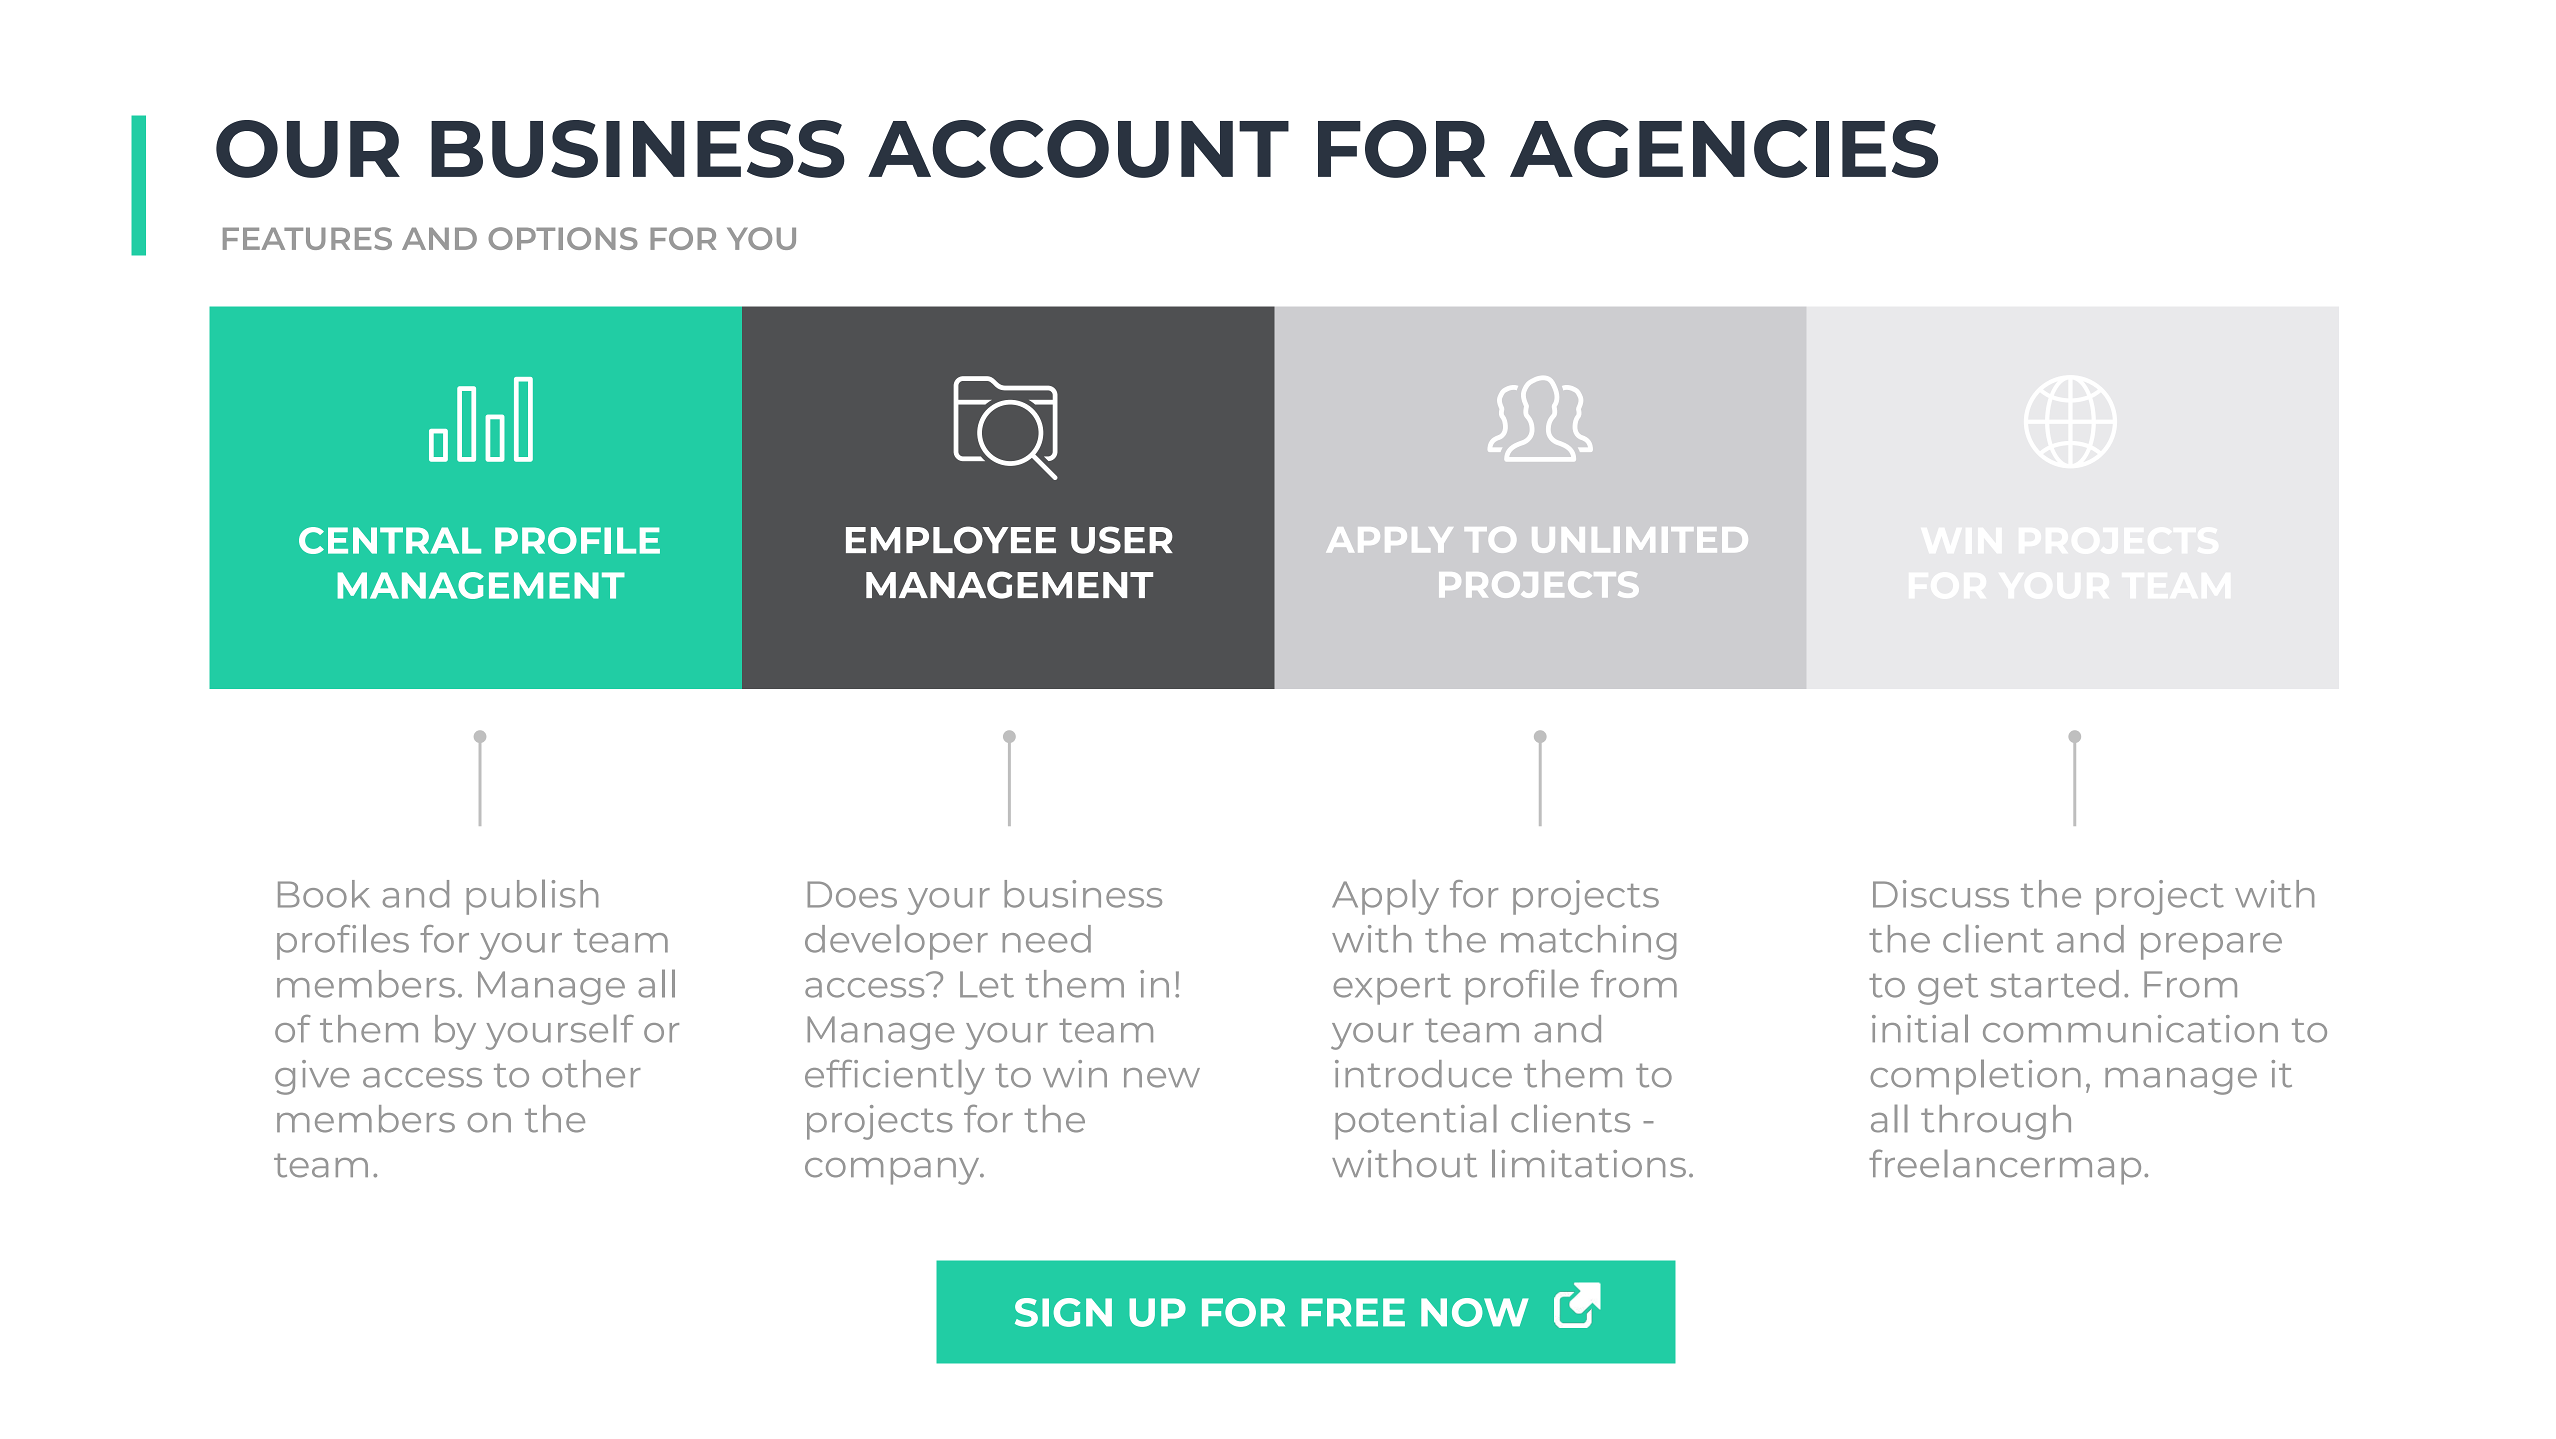  Describe the element at coordinates (852, 894) in the document. I see `Does` at that location.
